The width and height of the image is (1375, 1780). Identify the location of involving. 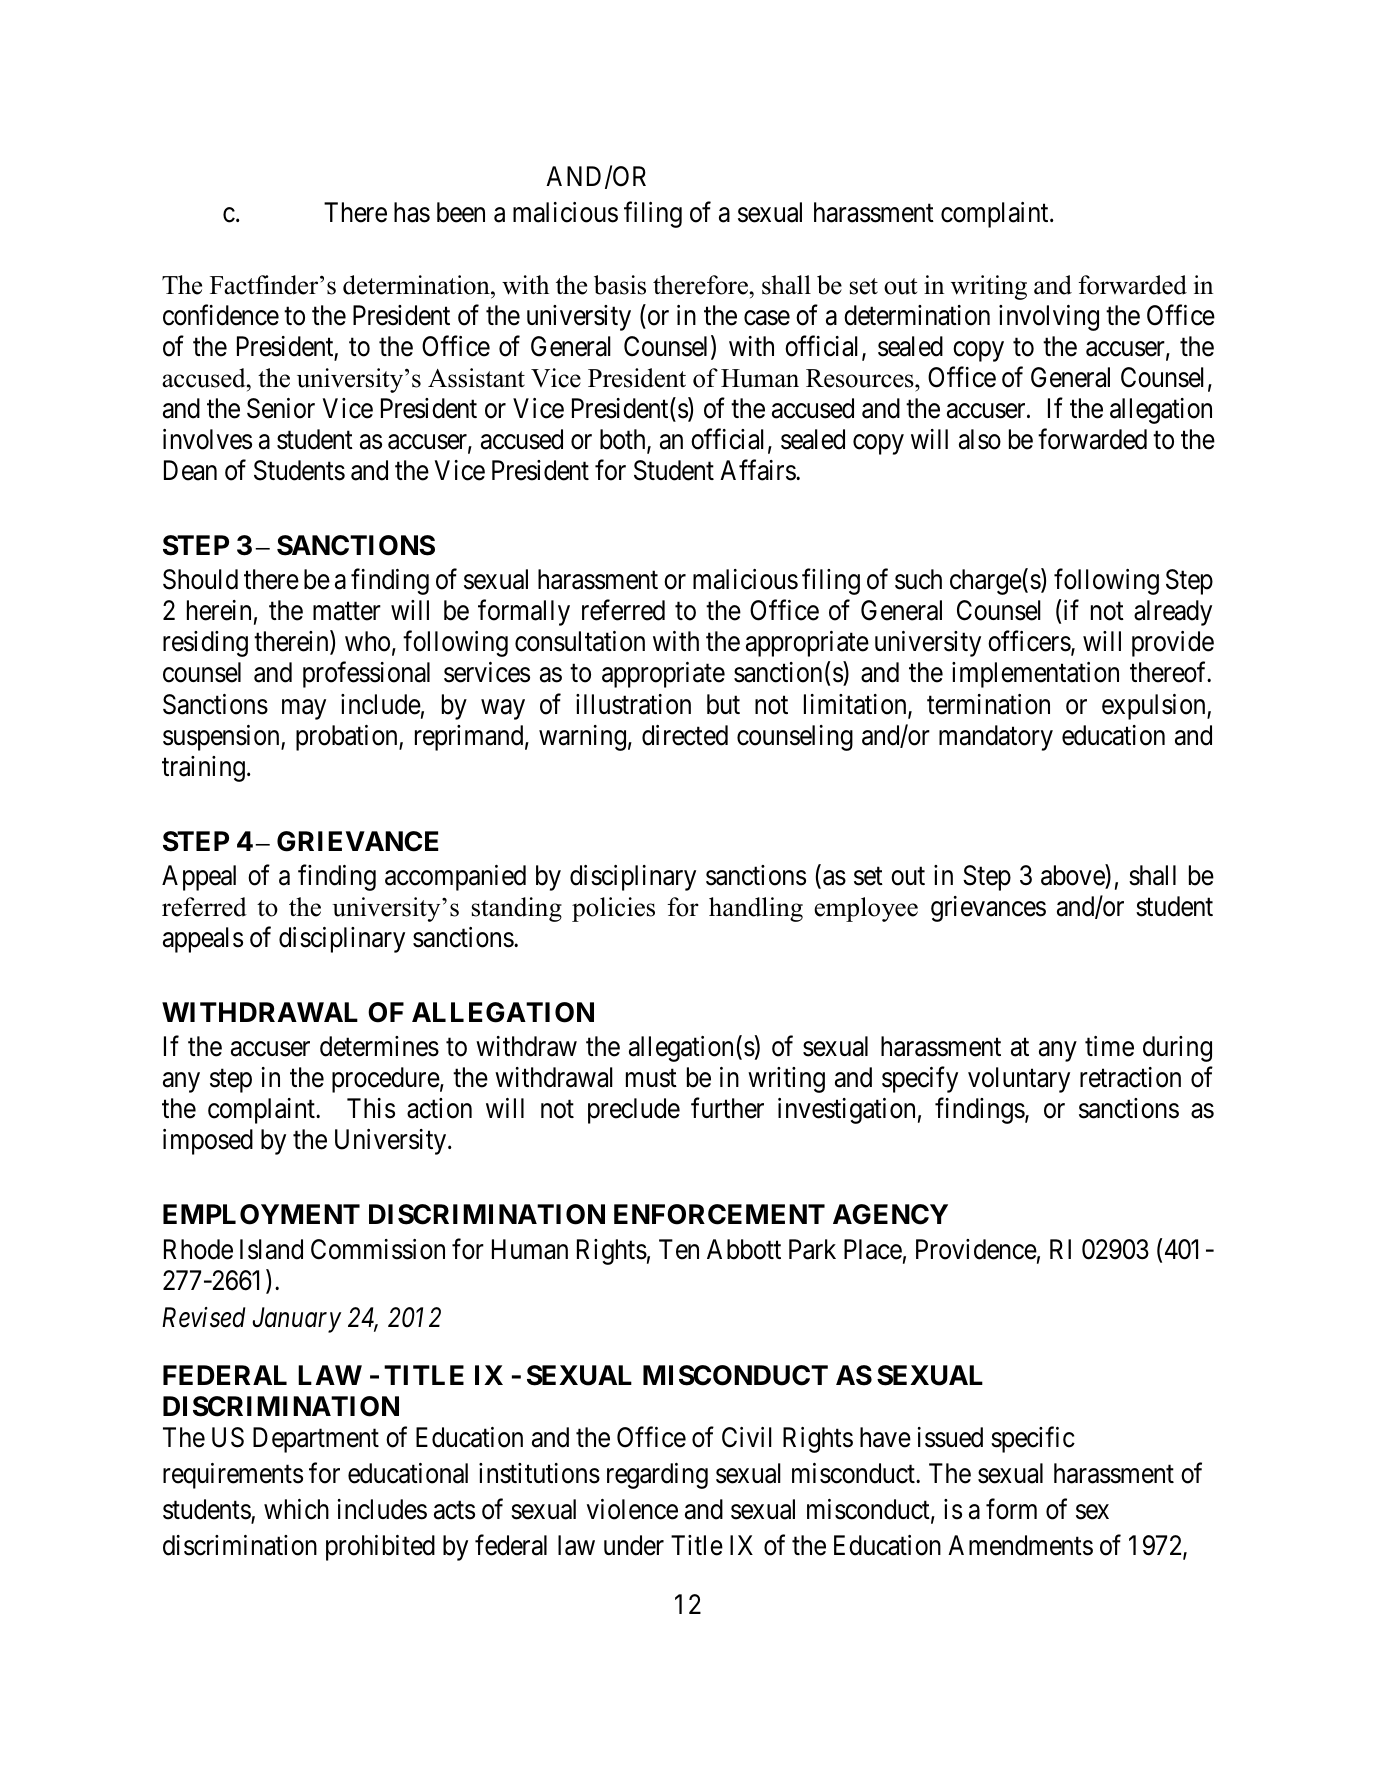
(1049, 318).
